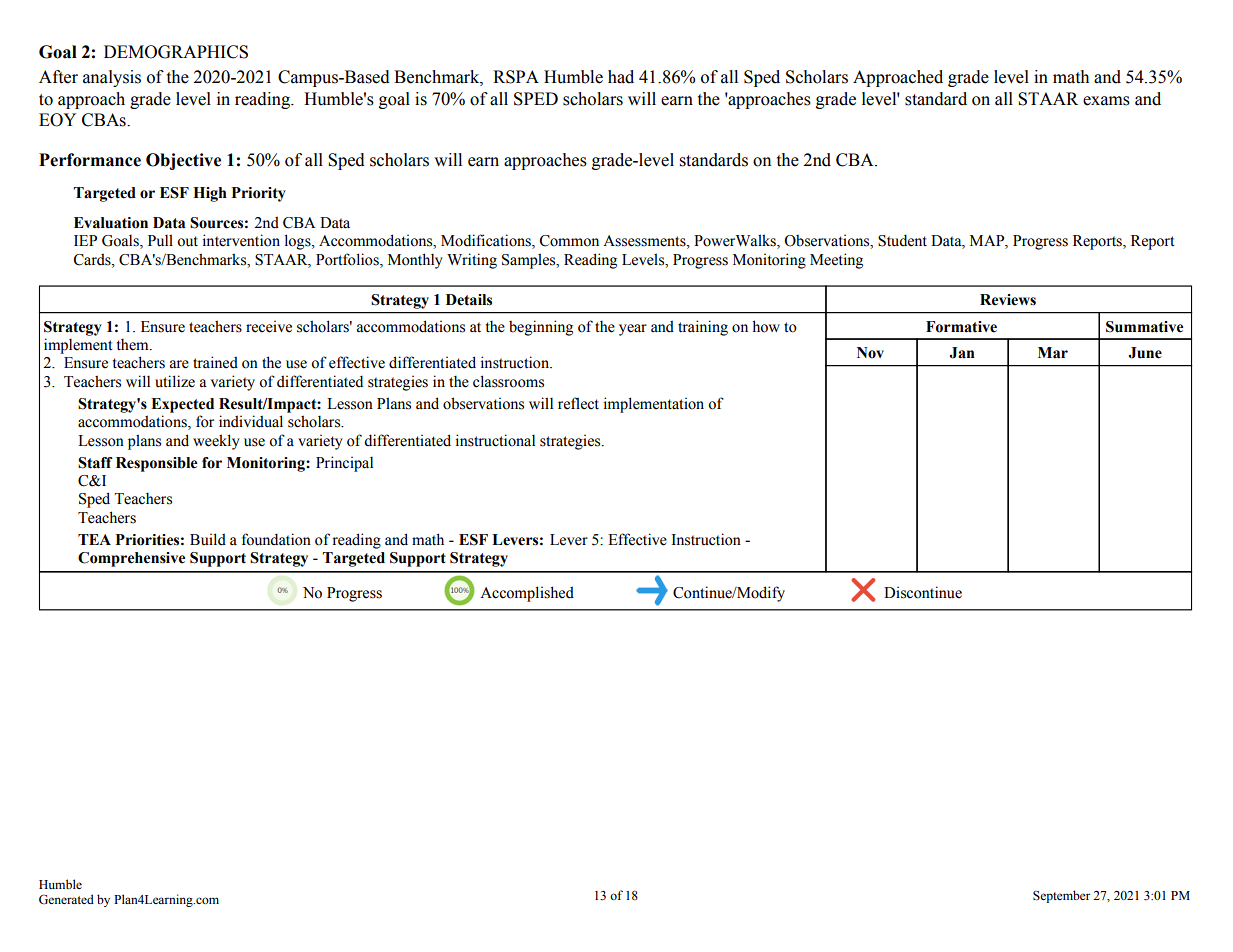 The height and width of the screenshot is (952, 1233). What do you see at coordinates (1061, 896) in the screenshot?
I see `September` at bounding box center [1061, 896].
